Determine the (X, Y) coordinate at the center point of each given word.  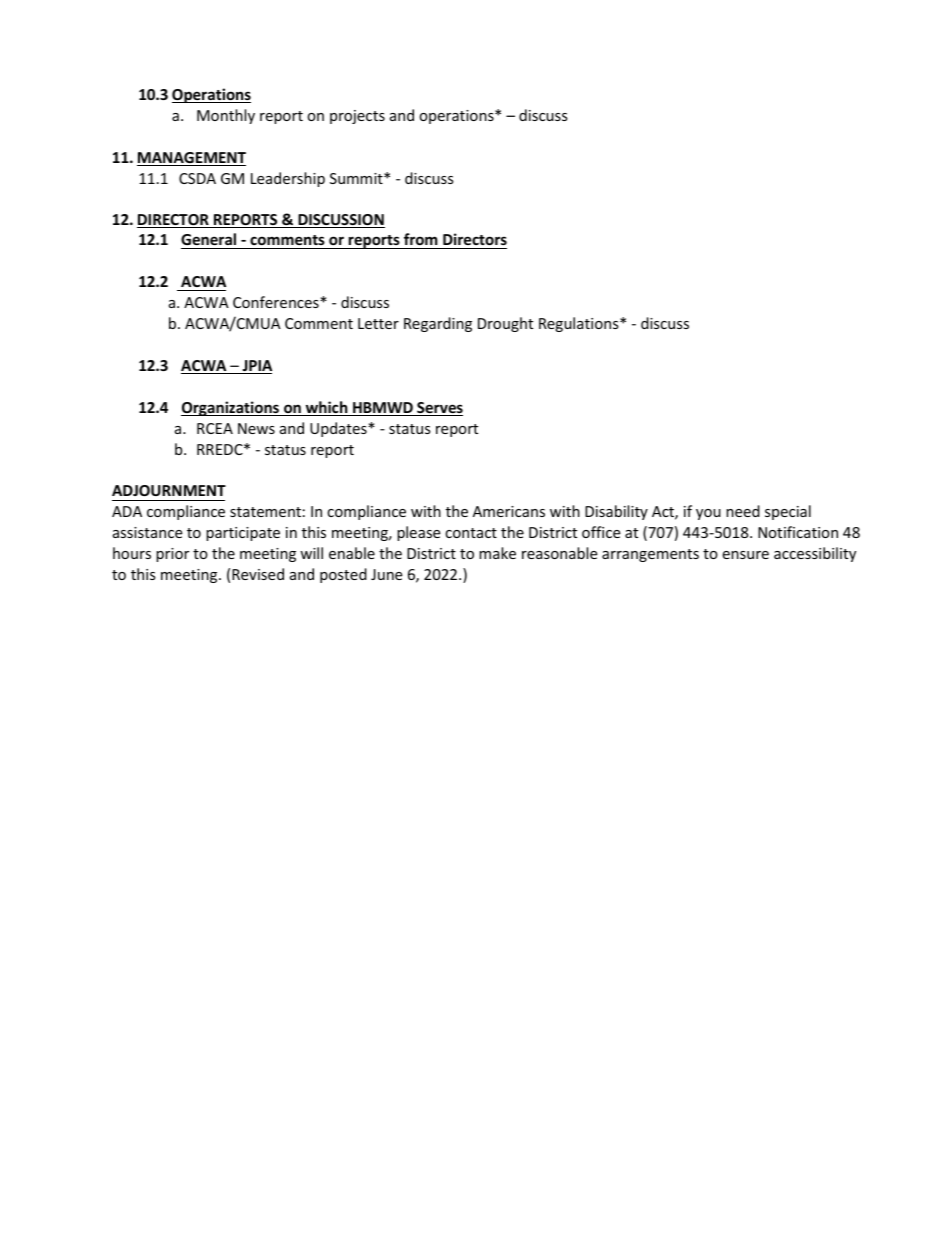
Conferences (277, 302)
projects (357, 117)
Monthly (226, 116)
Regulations (580, 324)
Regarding (438, 324)
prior (172, 555)
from (421, 239)
